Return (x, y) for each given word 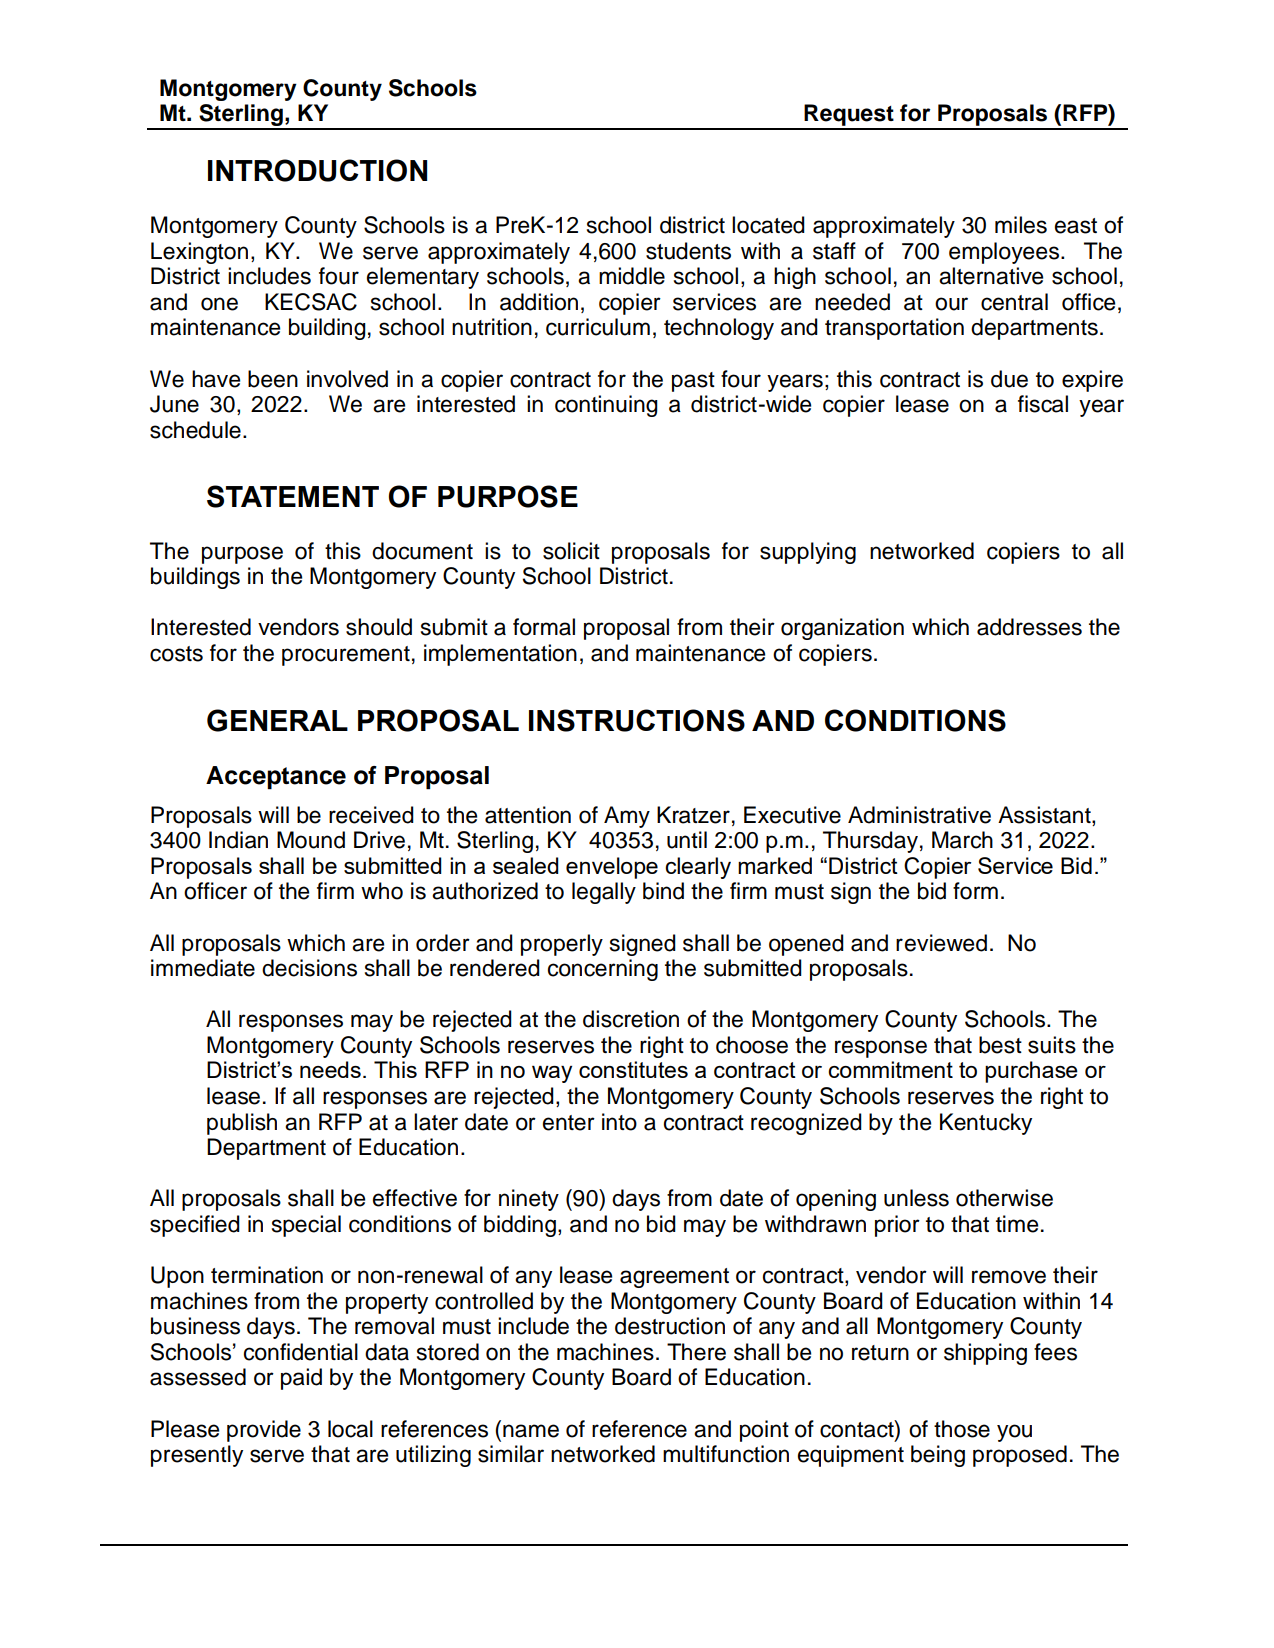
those (962, 1429)
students (688, 251)
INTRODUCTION (317, 170)
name (531, 1431)
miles (1021, 225)
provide (264, 1431)
